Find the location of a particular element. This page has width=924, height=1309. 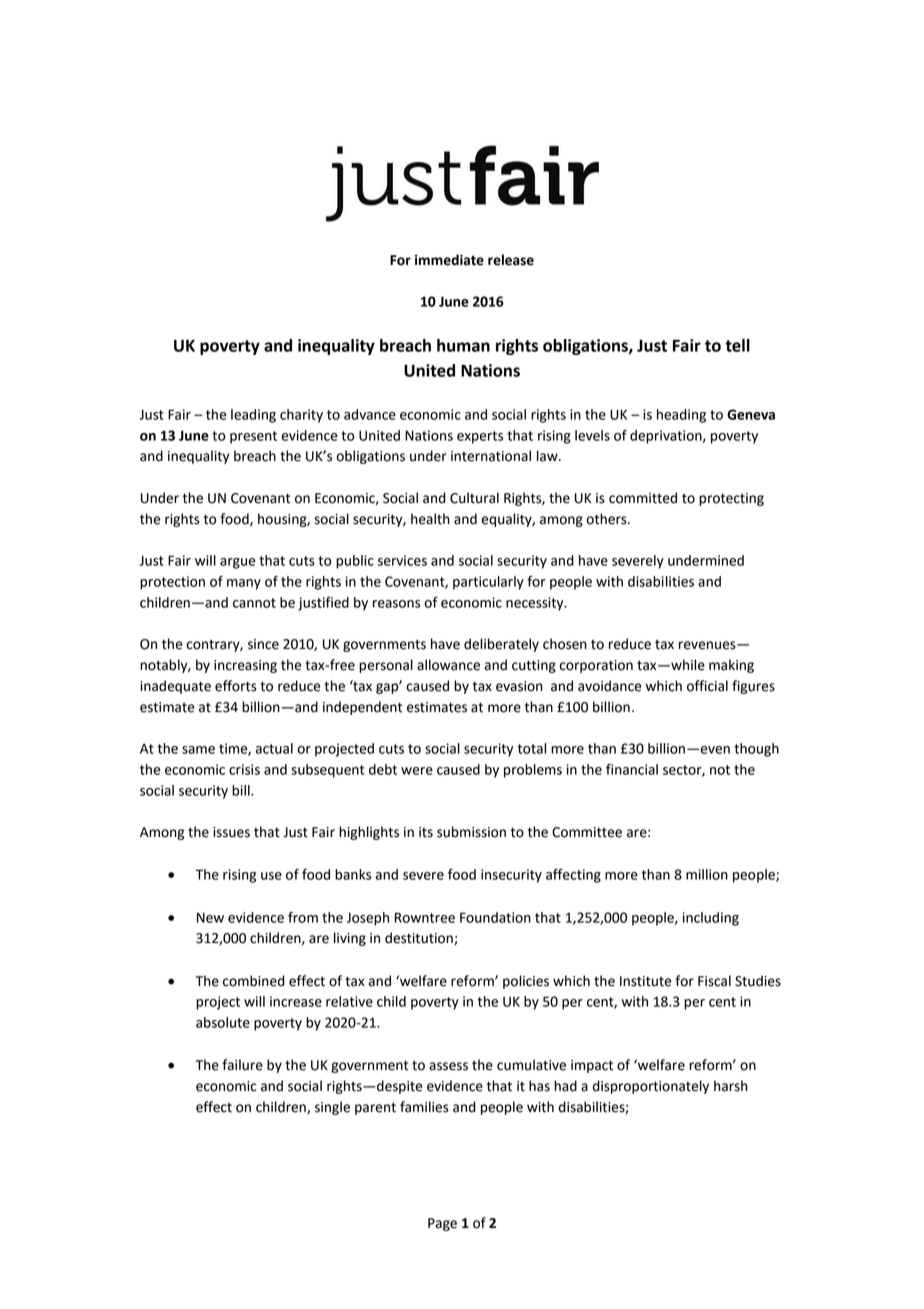

financial is located at coordinates (632, 769).
